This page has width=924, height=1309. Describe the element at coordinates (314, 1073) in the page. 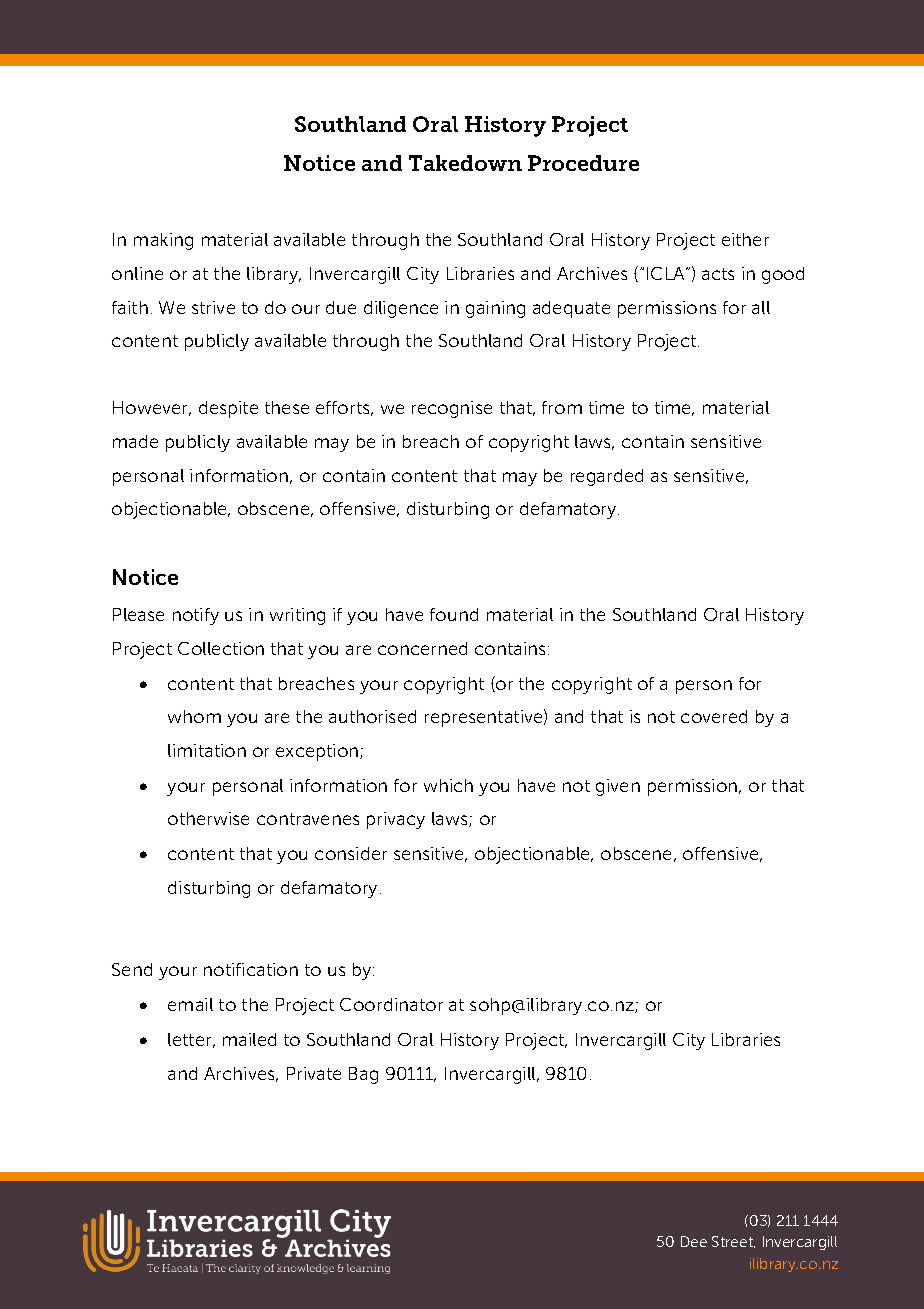

I see `Private` at that location.
